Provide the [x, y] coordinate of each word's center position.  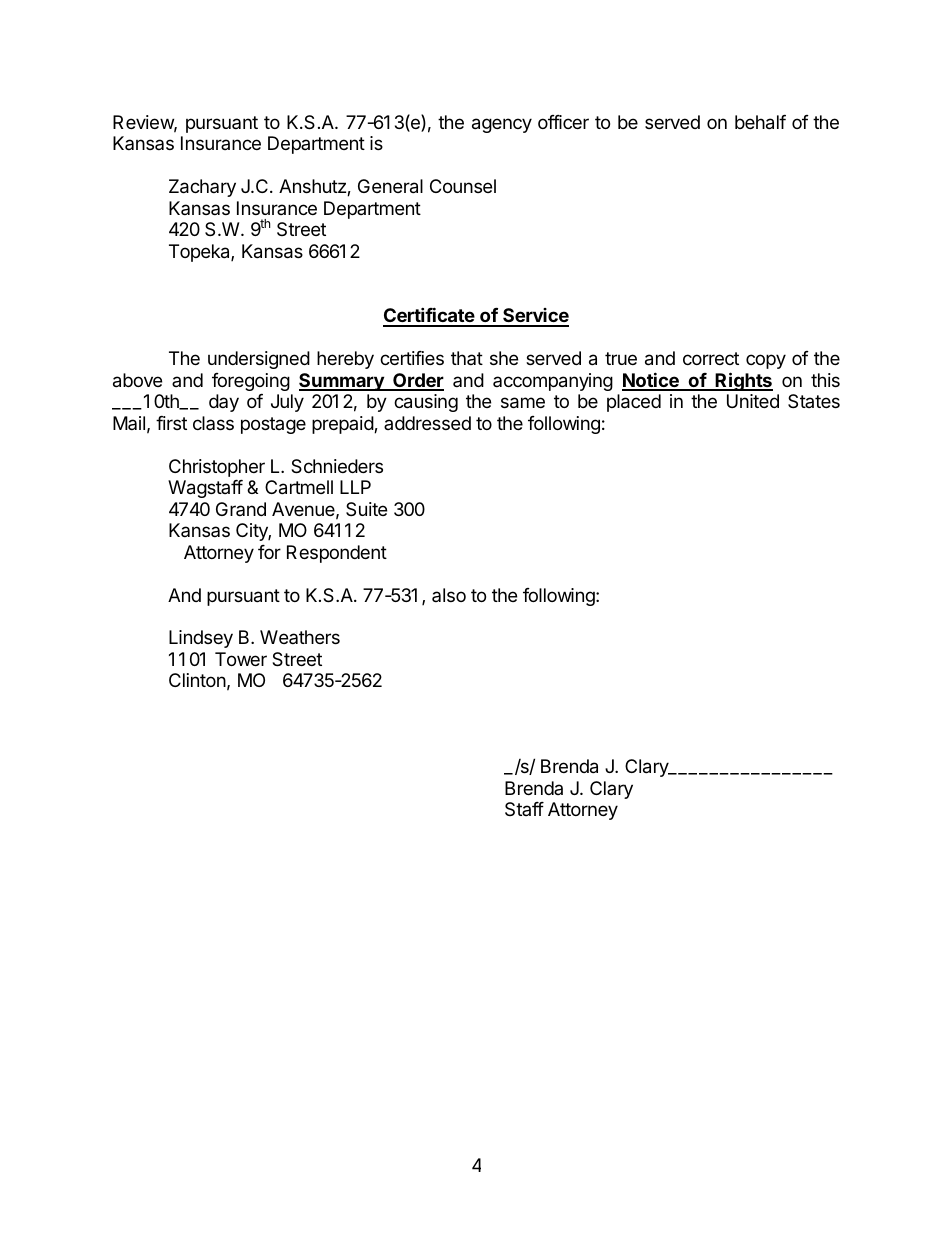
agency [502, 125]
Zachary [202, 188]
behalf [760, 122]
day [224, 403]
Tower [241, 659]
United [753, 401]
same [523, 403]
